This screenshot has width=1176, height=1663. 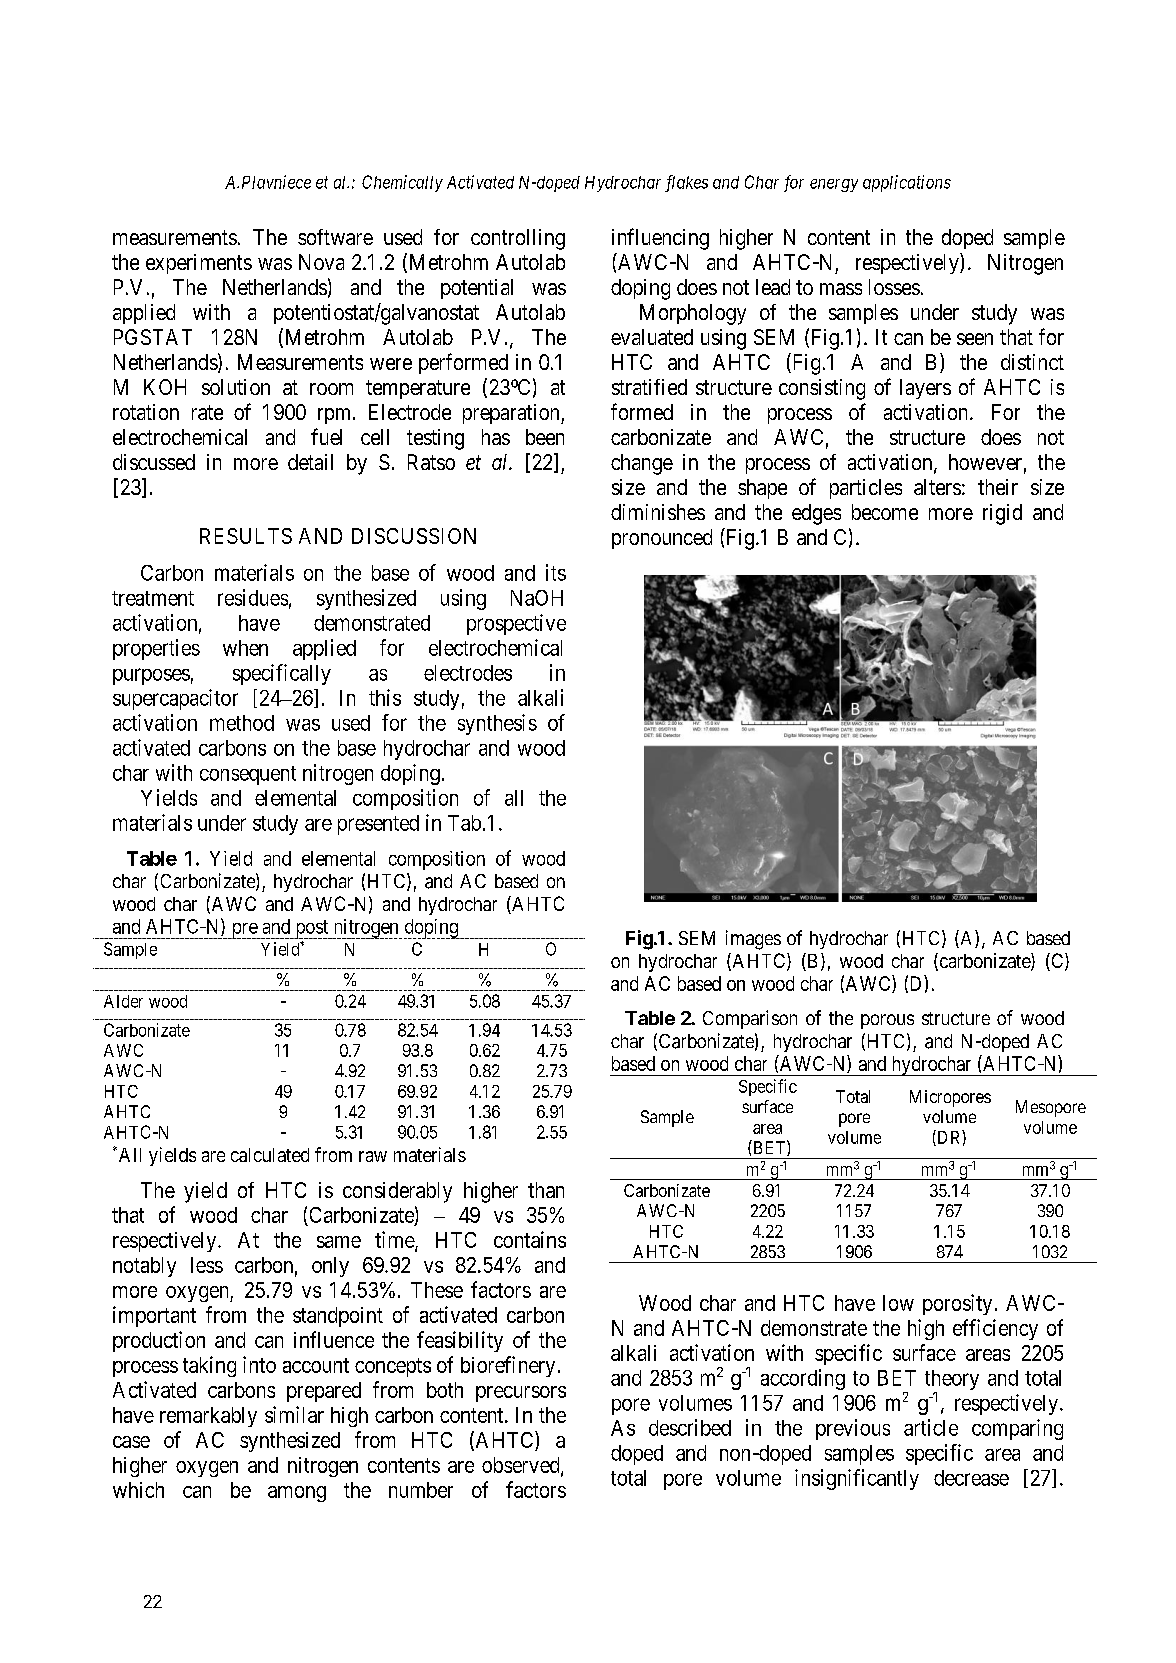 What do you see at coordinates (208, 1417) in the screenshot?
I see `remarkably` at bounding box center [208, 1417].
